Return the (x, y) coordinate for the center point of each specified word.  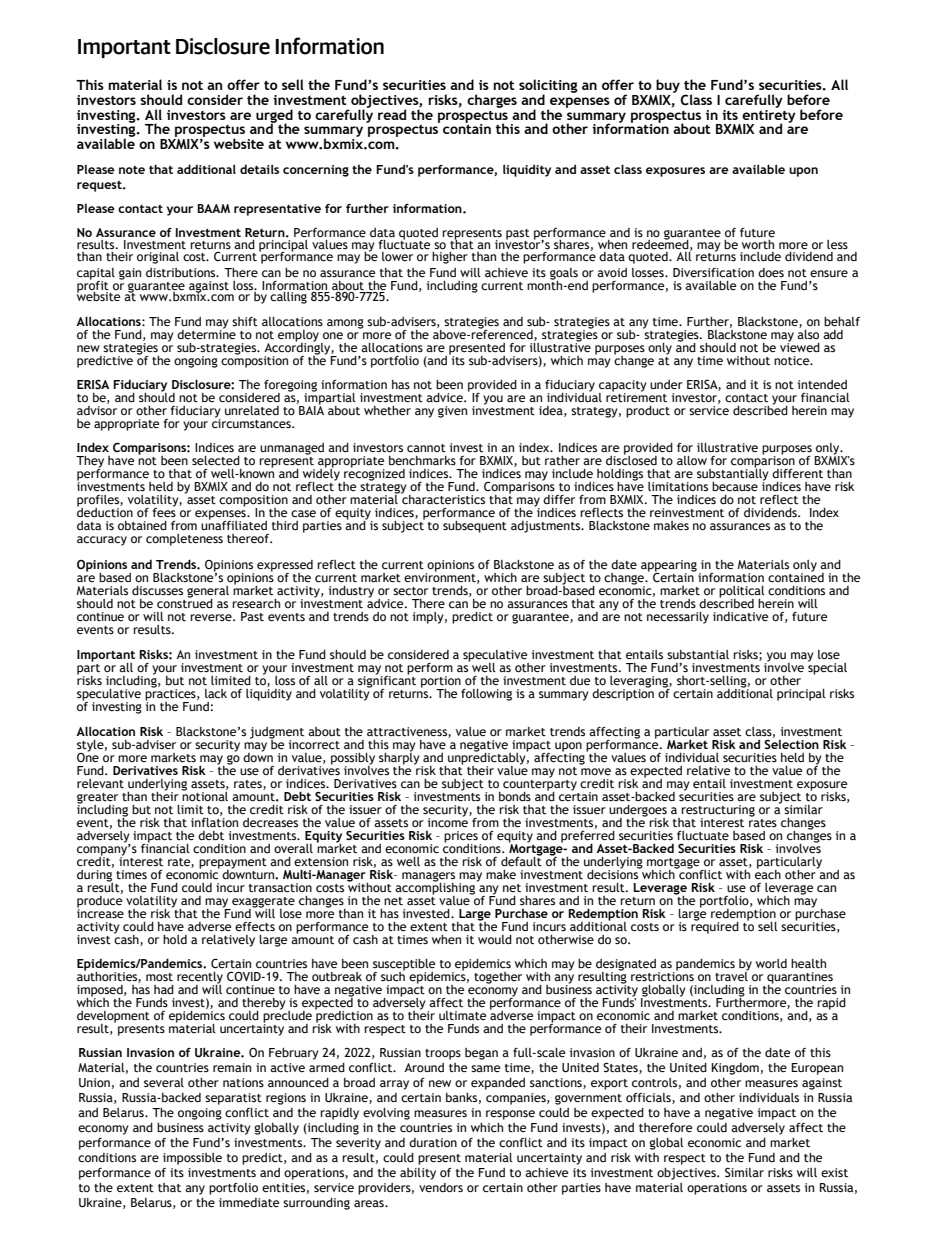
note (132, 170)
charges (492, 101)
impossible (192, 1159)
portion (441, 683)
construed (185, 602)
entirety (769, 116)
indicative (740, 617)
